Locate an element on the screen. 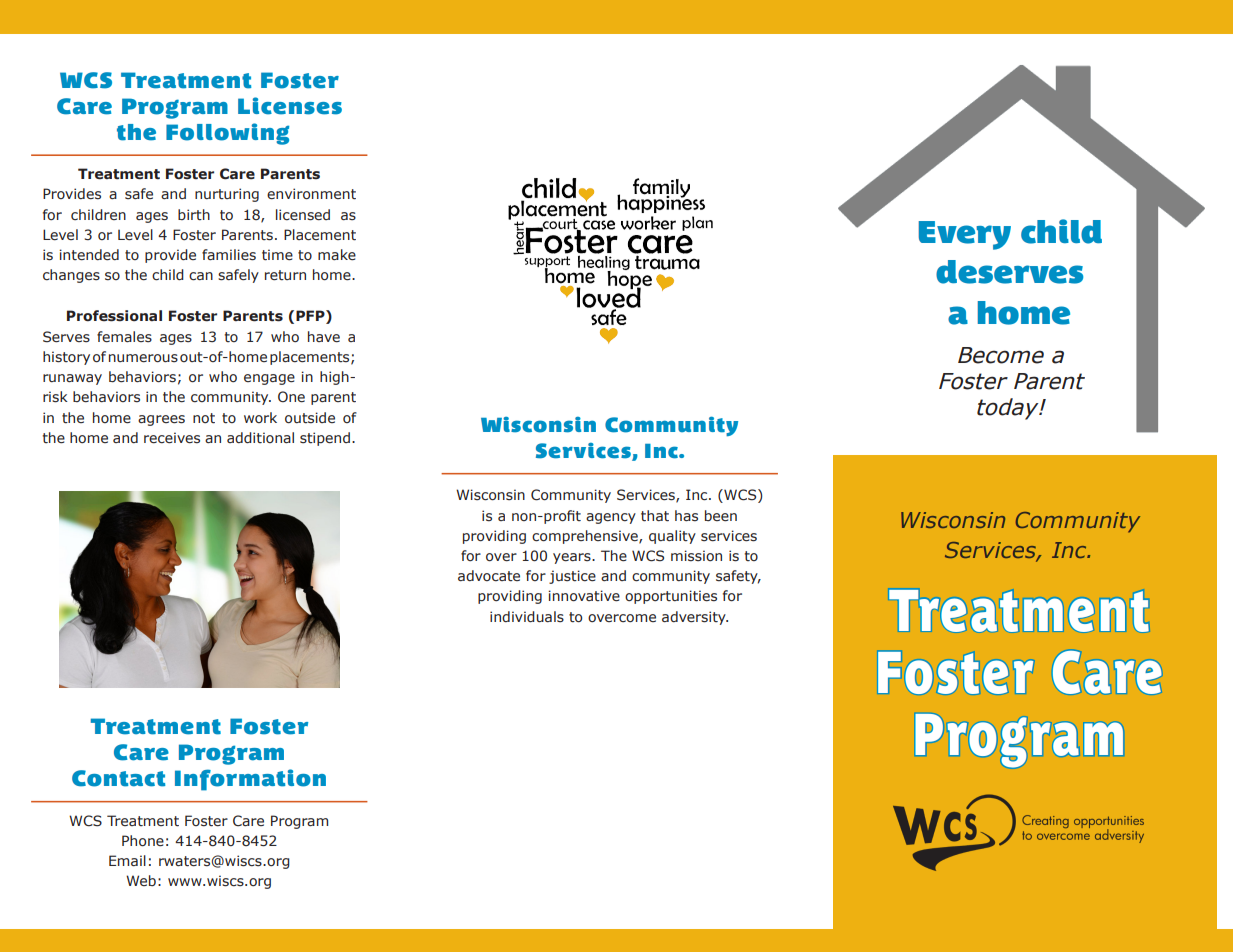  been is located at coordinates (721, 515).
